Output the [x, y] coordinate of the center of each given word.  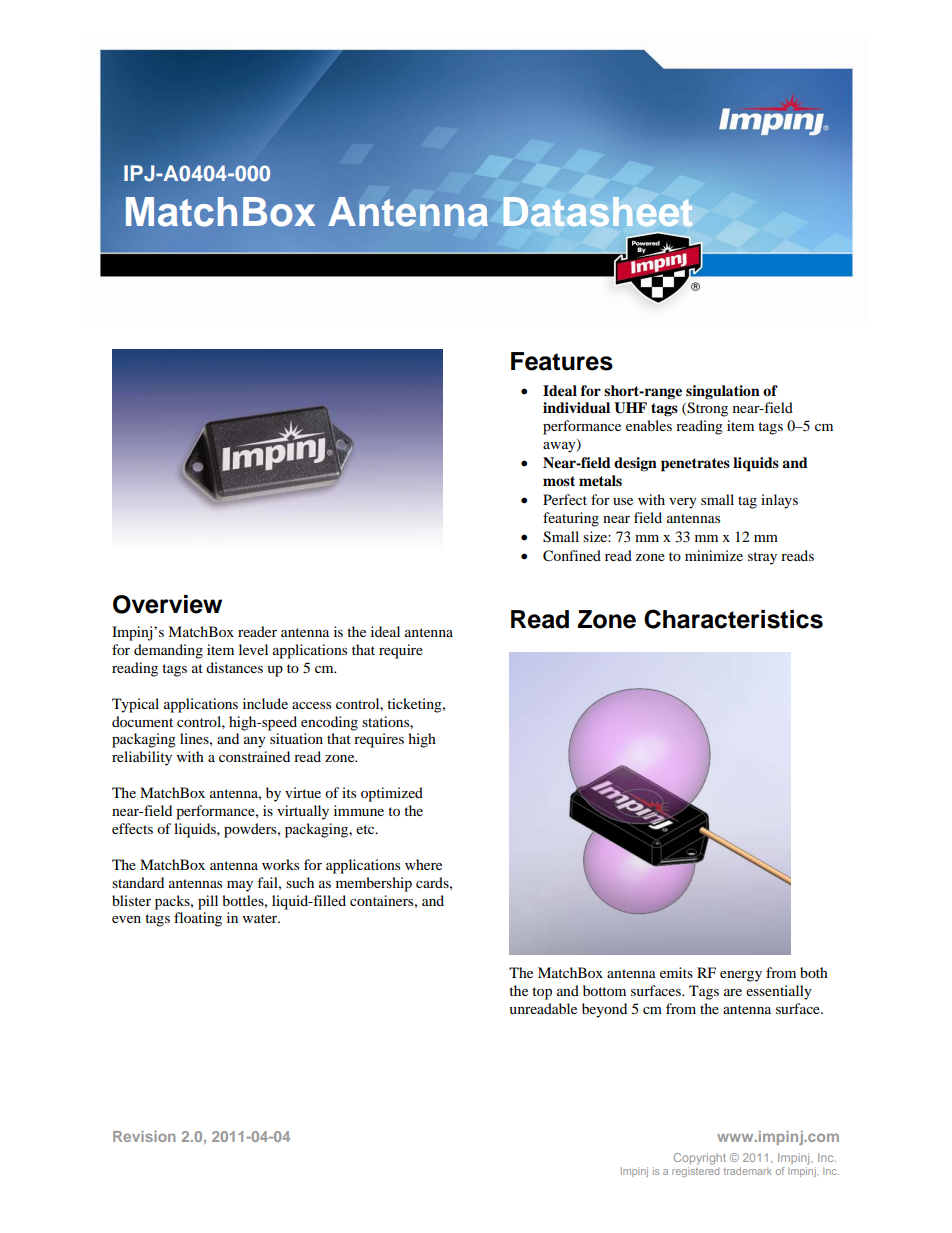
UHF [630, 408]
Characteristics [733, 619]
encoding [329, 723]
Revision [144, 1136]
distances [234, 667]
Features [562, 361]
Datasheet [598, 211]
